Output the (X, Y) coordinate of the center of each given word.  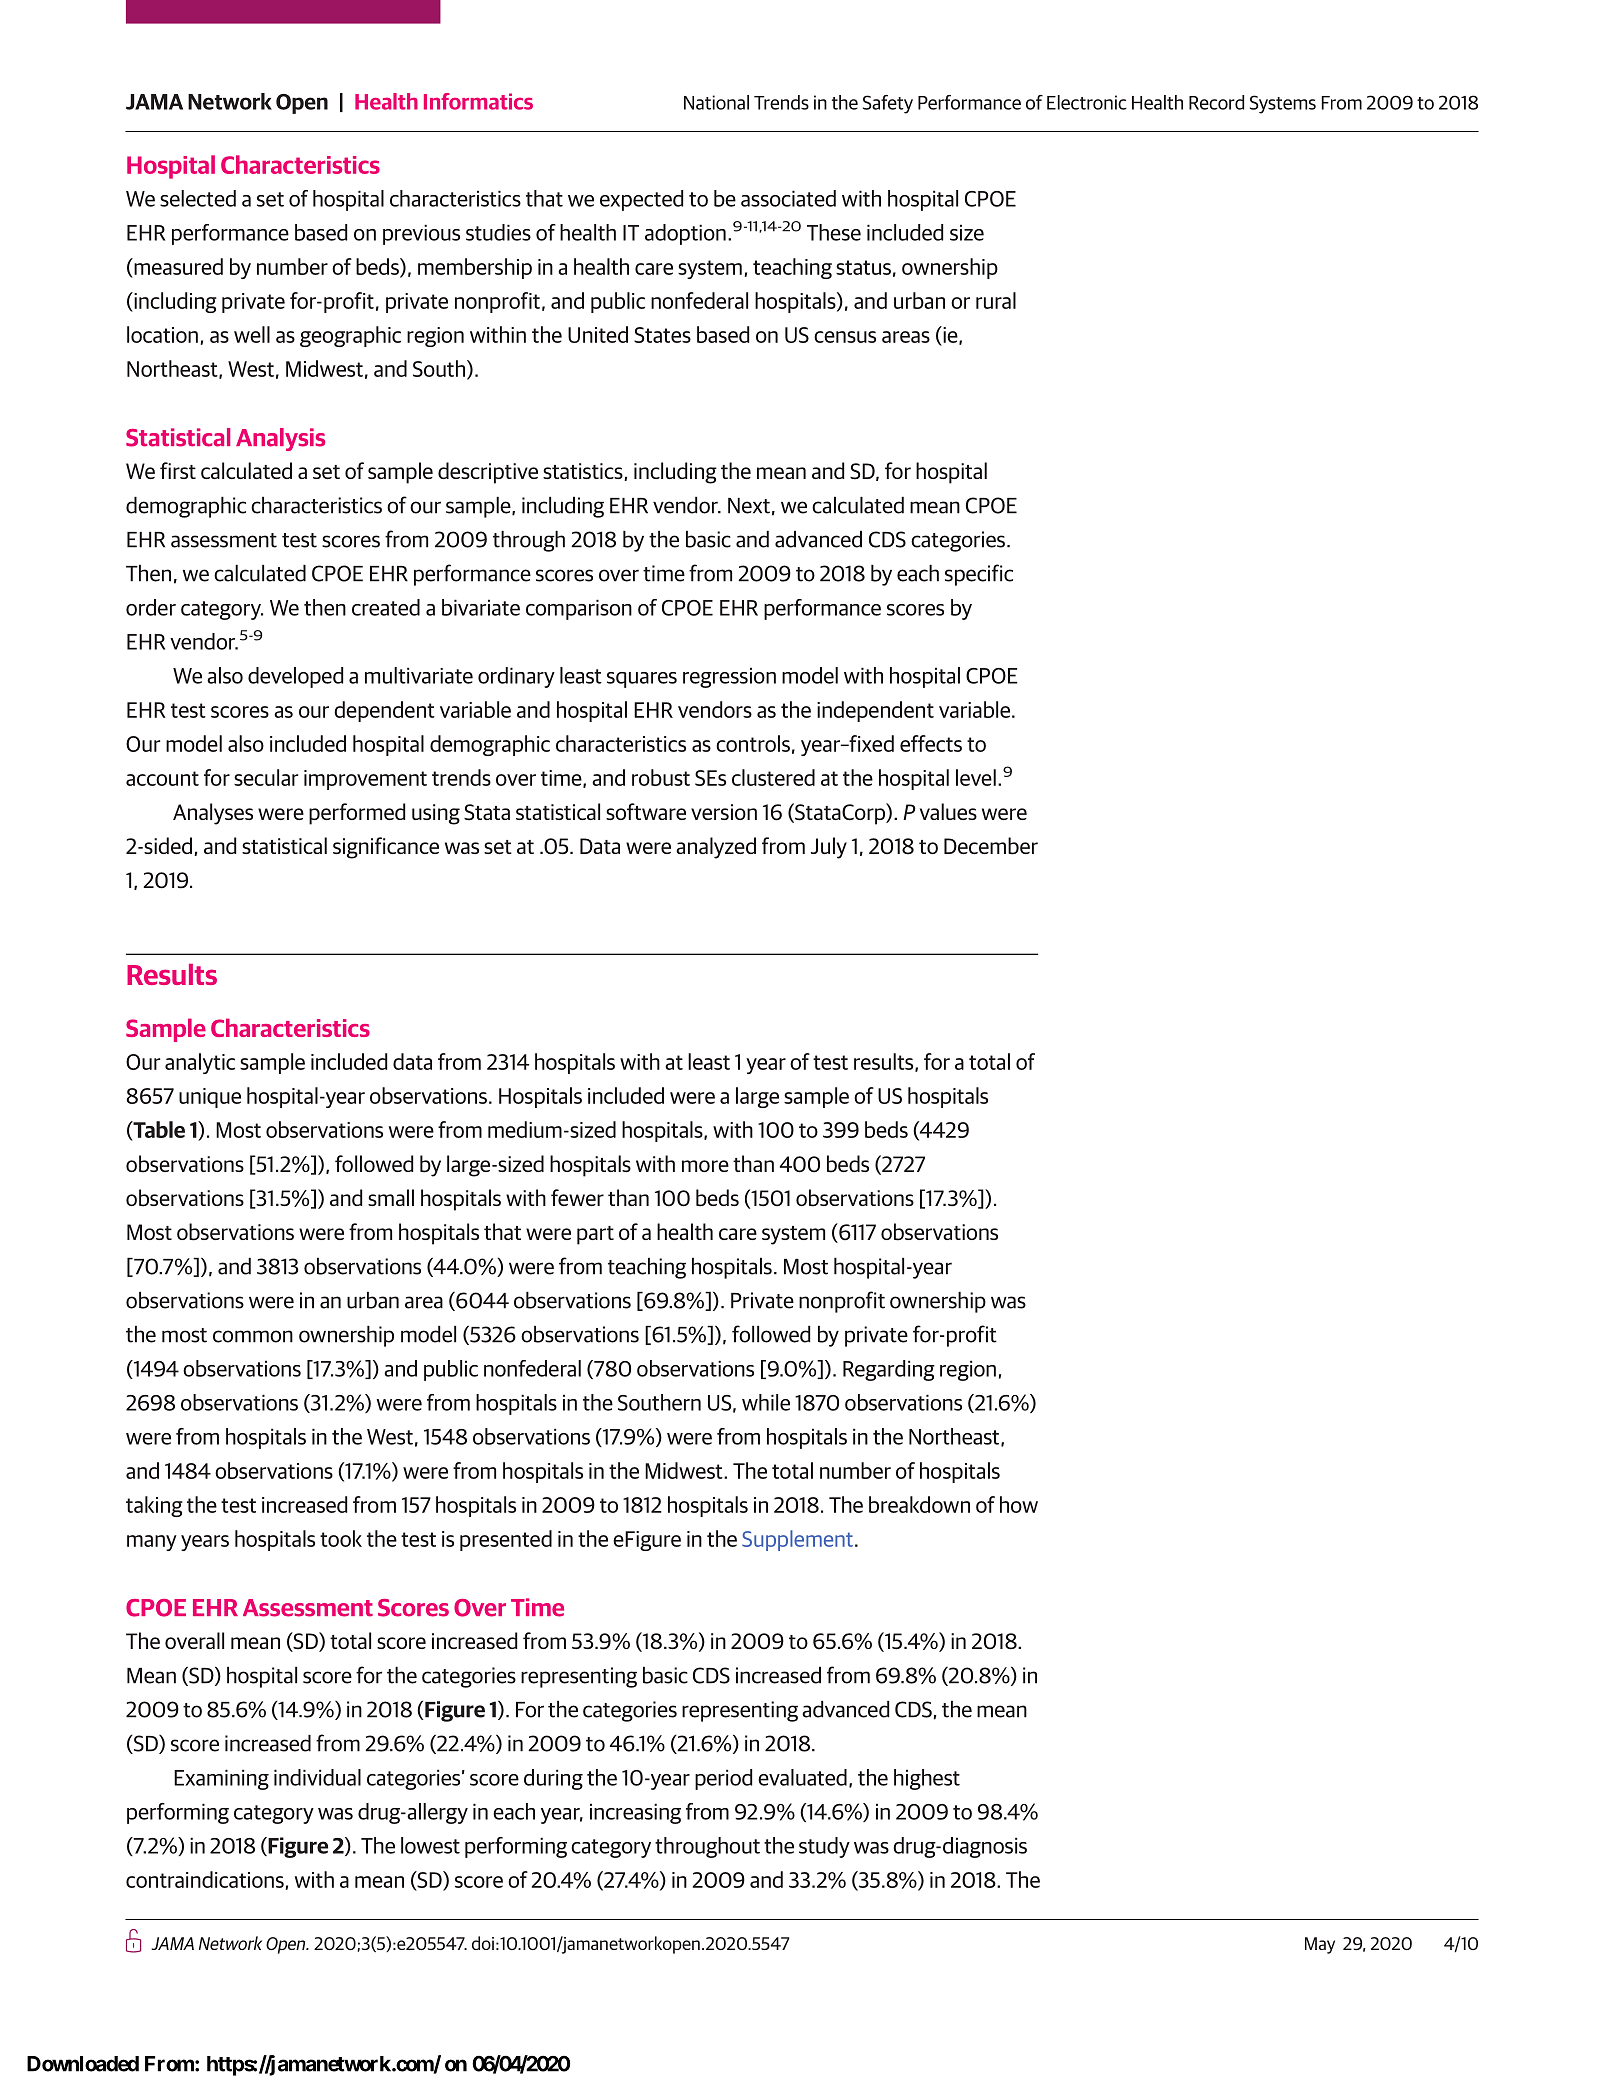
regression (729, 677)
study (824, 1847)
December (991, 846)
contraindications (205, 1879)
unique (210, 1098)
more (705, 1166)
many (152, 1543)
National (716, 102)
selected (198, 198)
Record (1216, 102)
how (1019, 1504)
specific (979, 575)
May (1320, 1945)
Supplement (797, 1540)
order (151, 607)
